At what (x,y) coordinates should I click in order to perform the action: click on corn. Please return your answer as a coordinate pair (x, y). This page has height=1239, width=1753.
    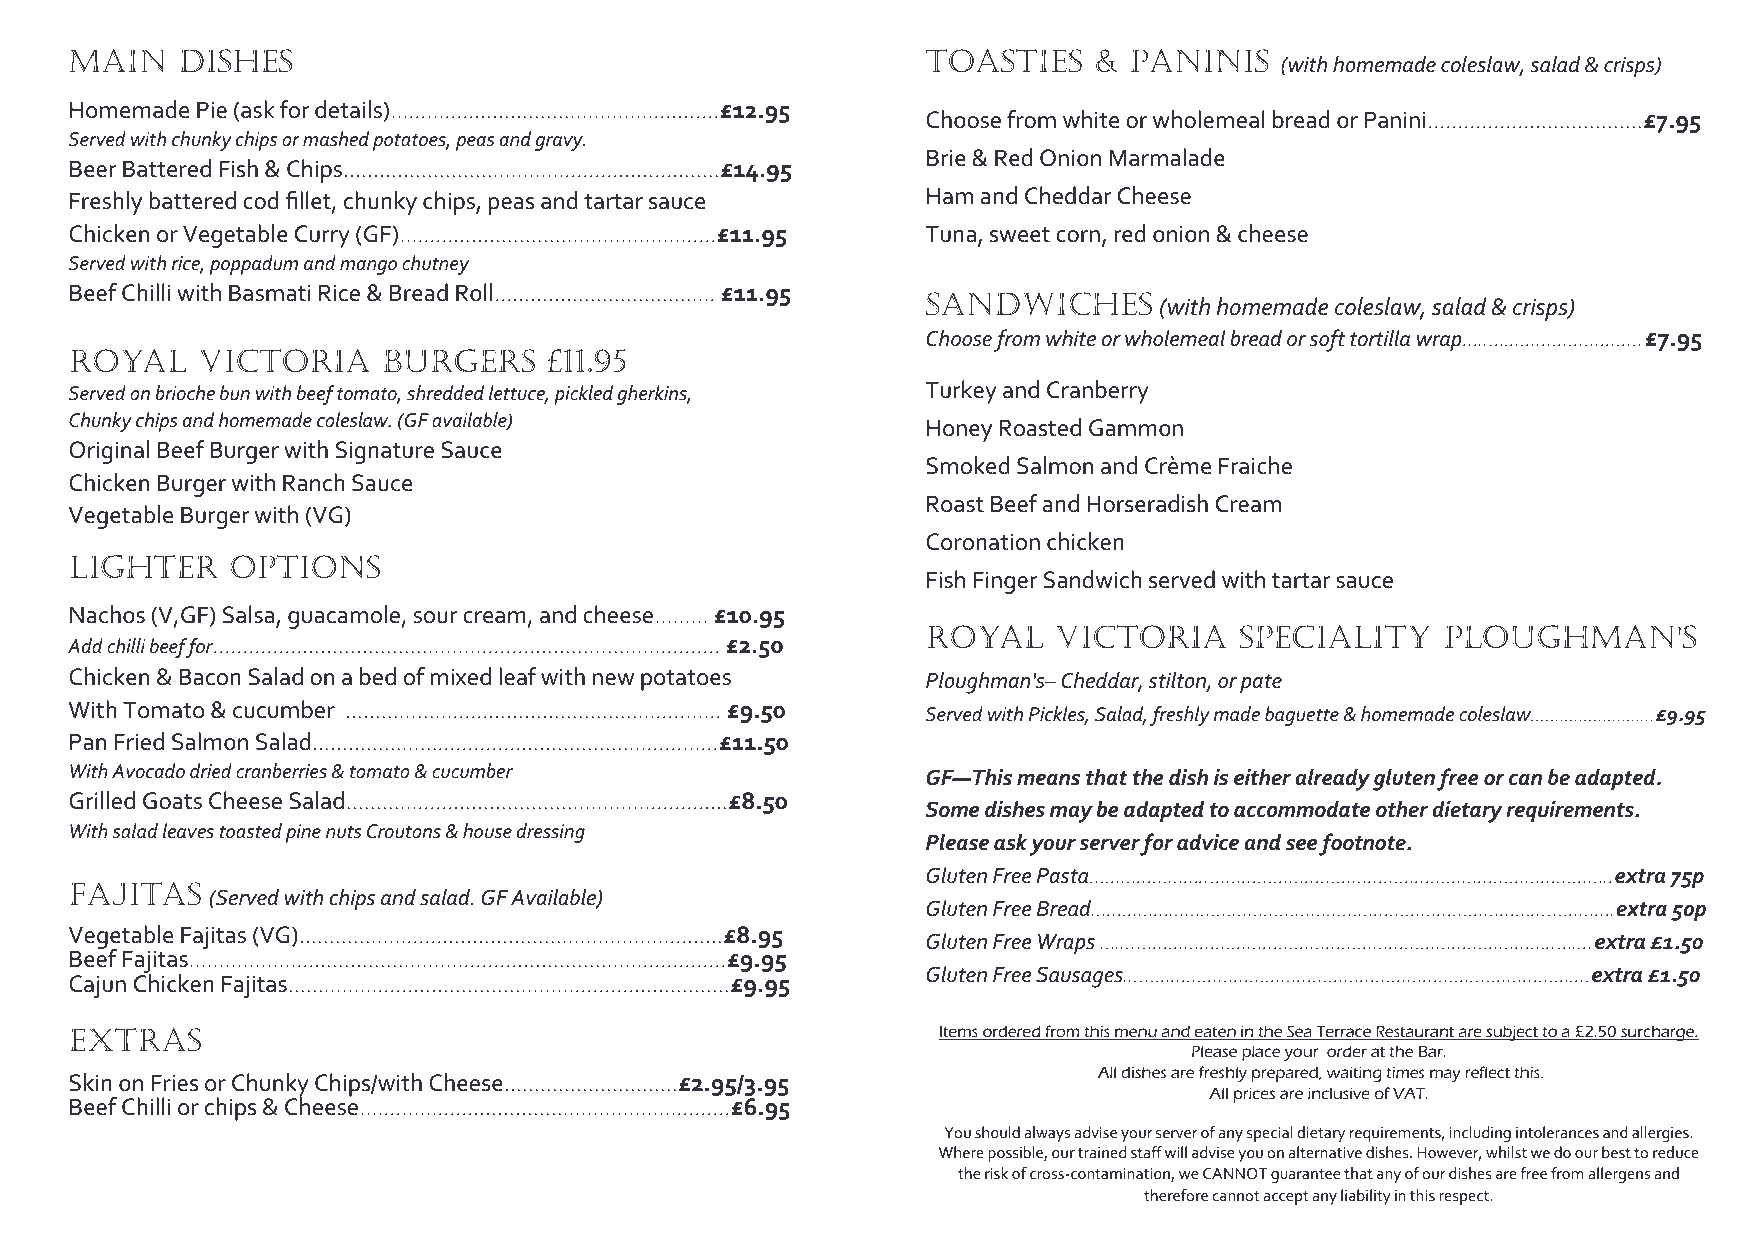
    Looking at the image, I should click on (1078, 236).
